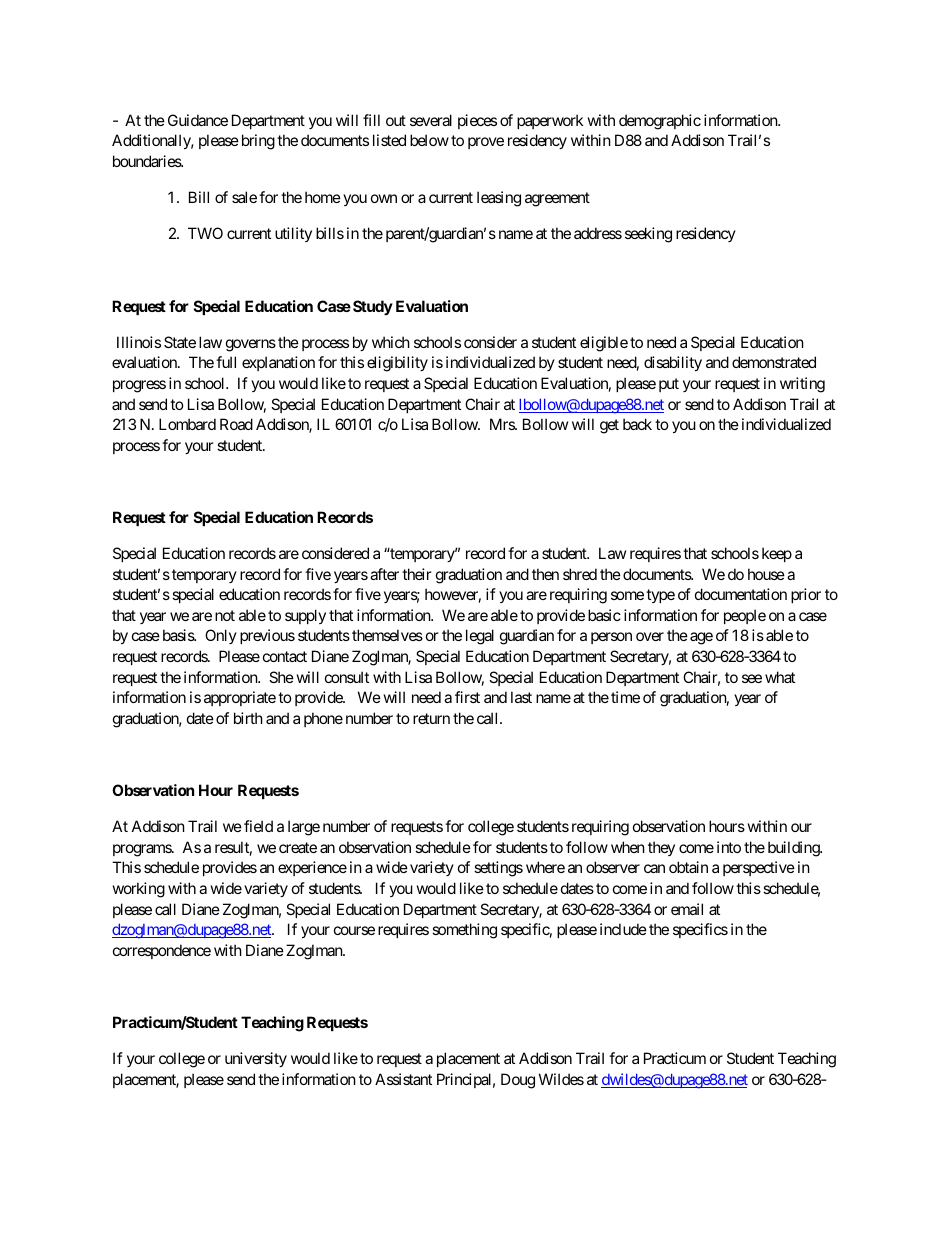 The image size is (952, 1233). I want to click on demographic, so click(660, 122).
